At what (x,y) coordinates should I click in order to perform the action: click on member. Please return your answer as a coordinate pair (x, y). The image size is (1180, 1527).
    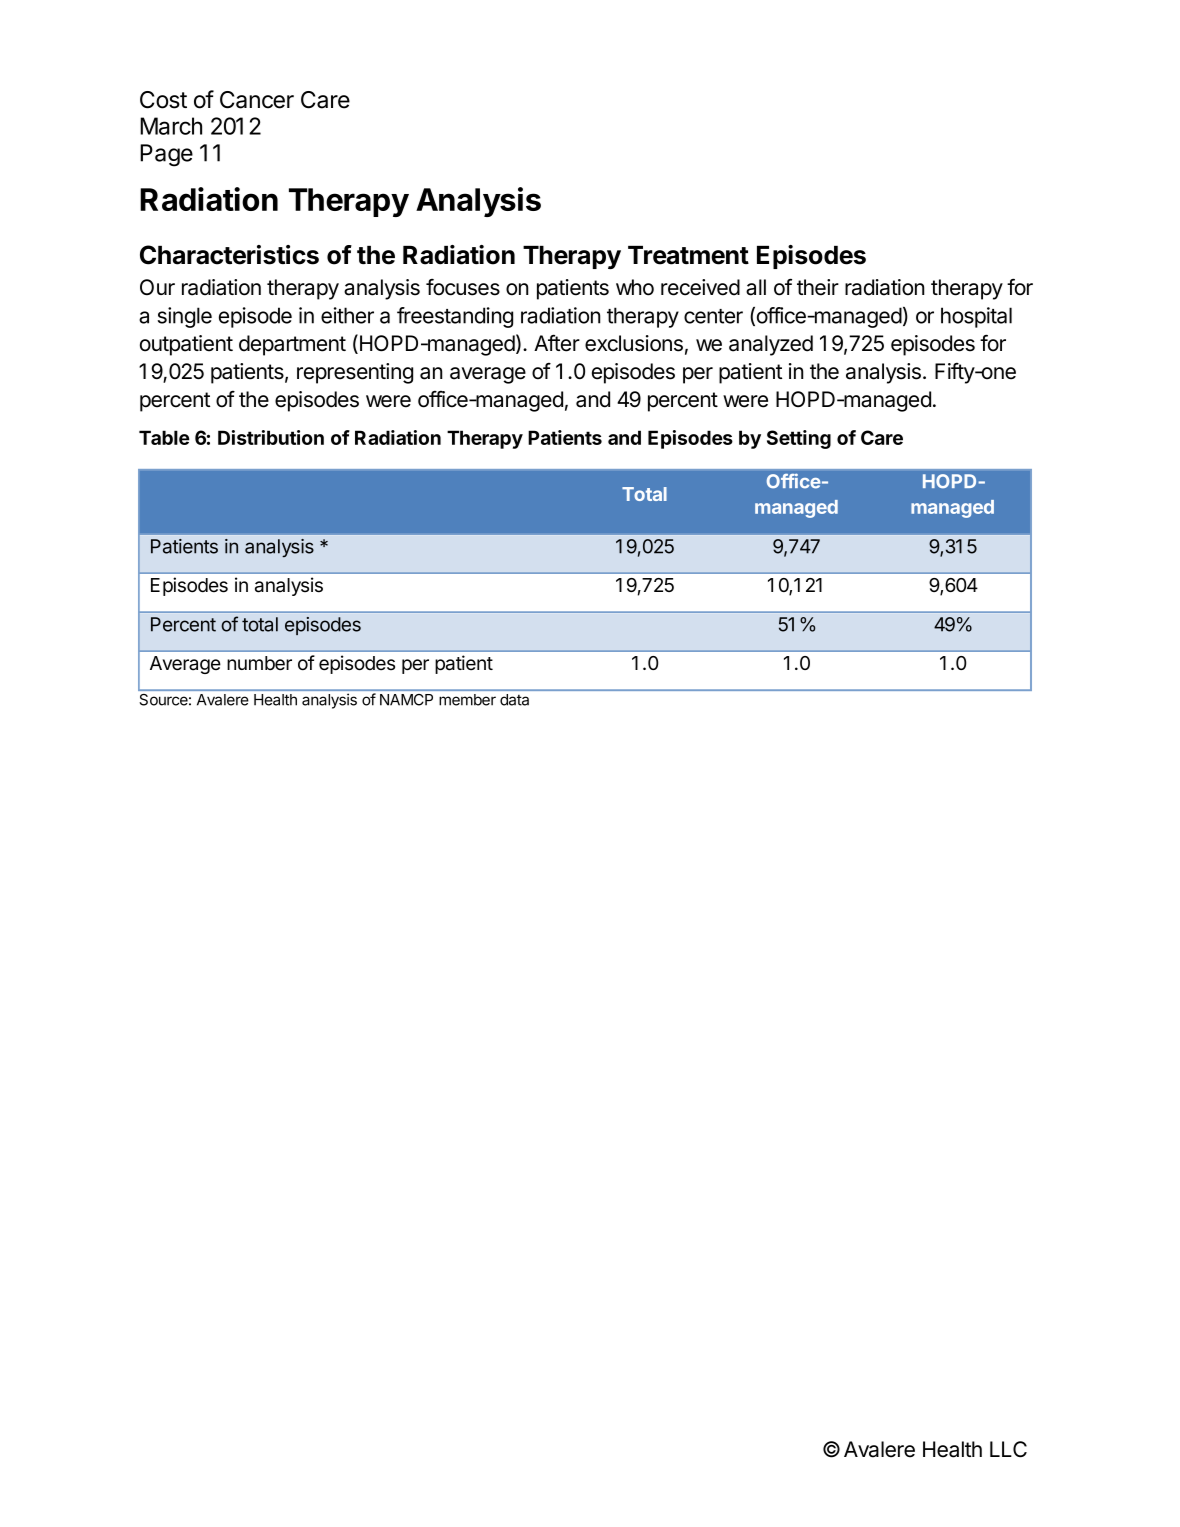
    Looking at the image, I should click on (467, 700).
